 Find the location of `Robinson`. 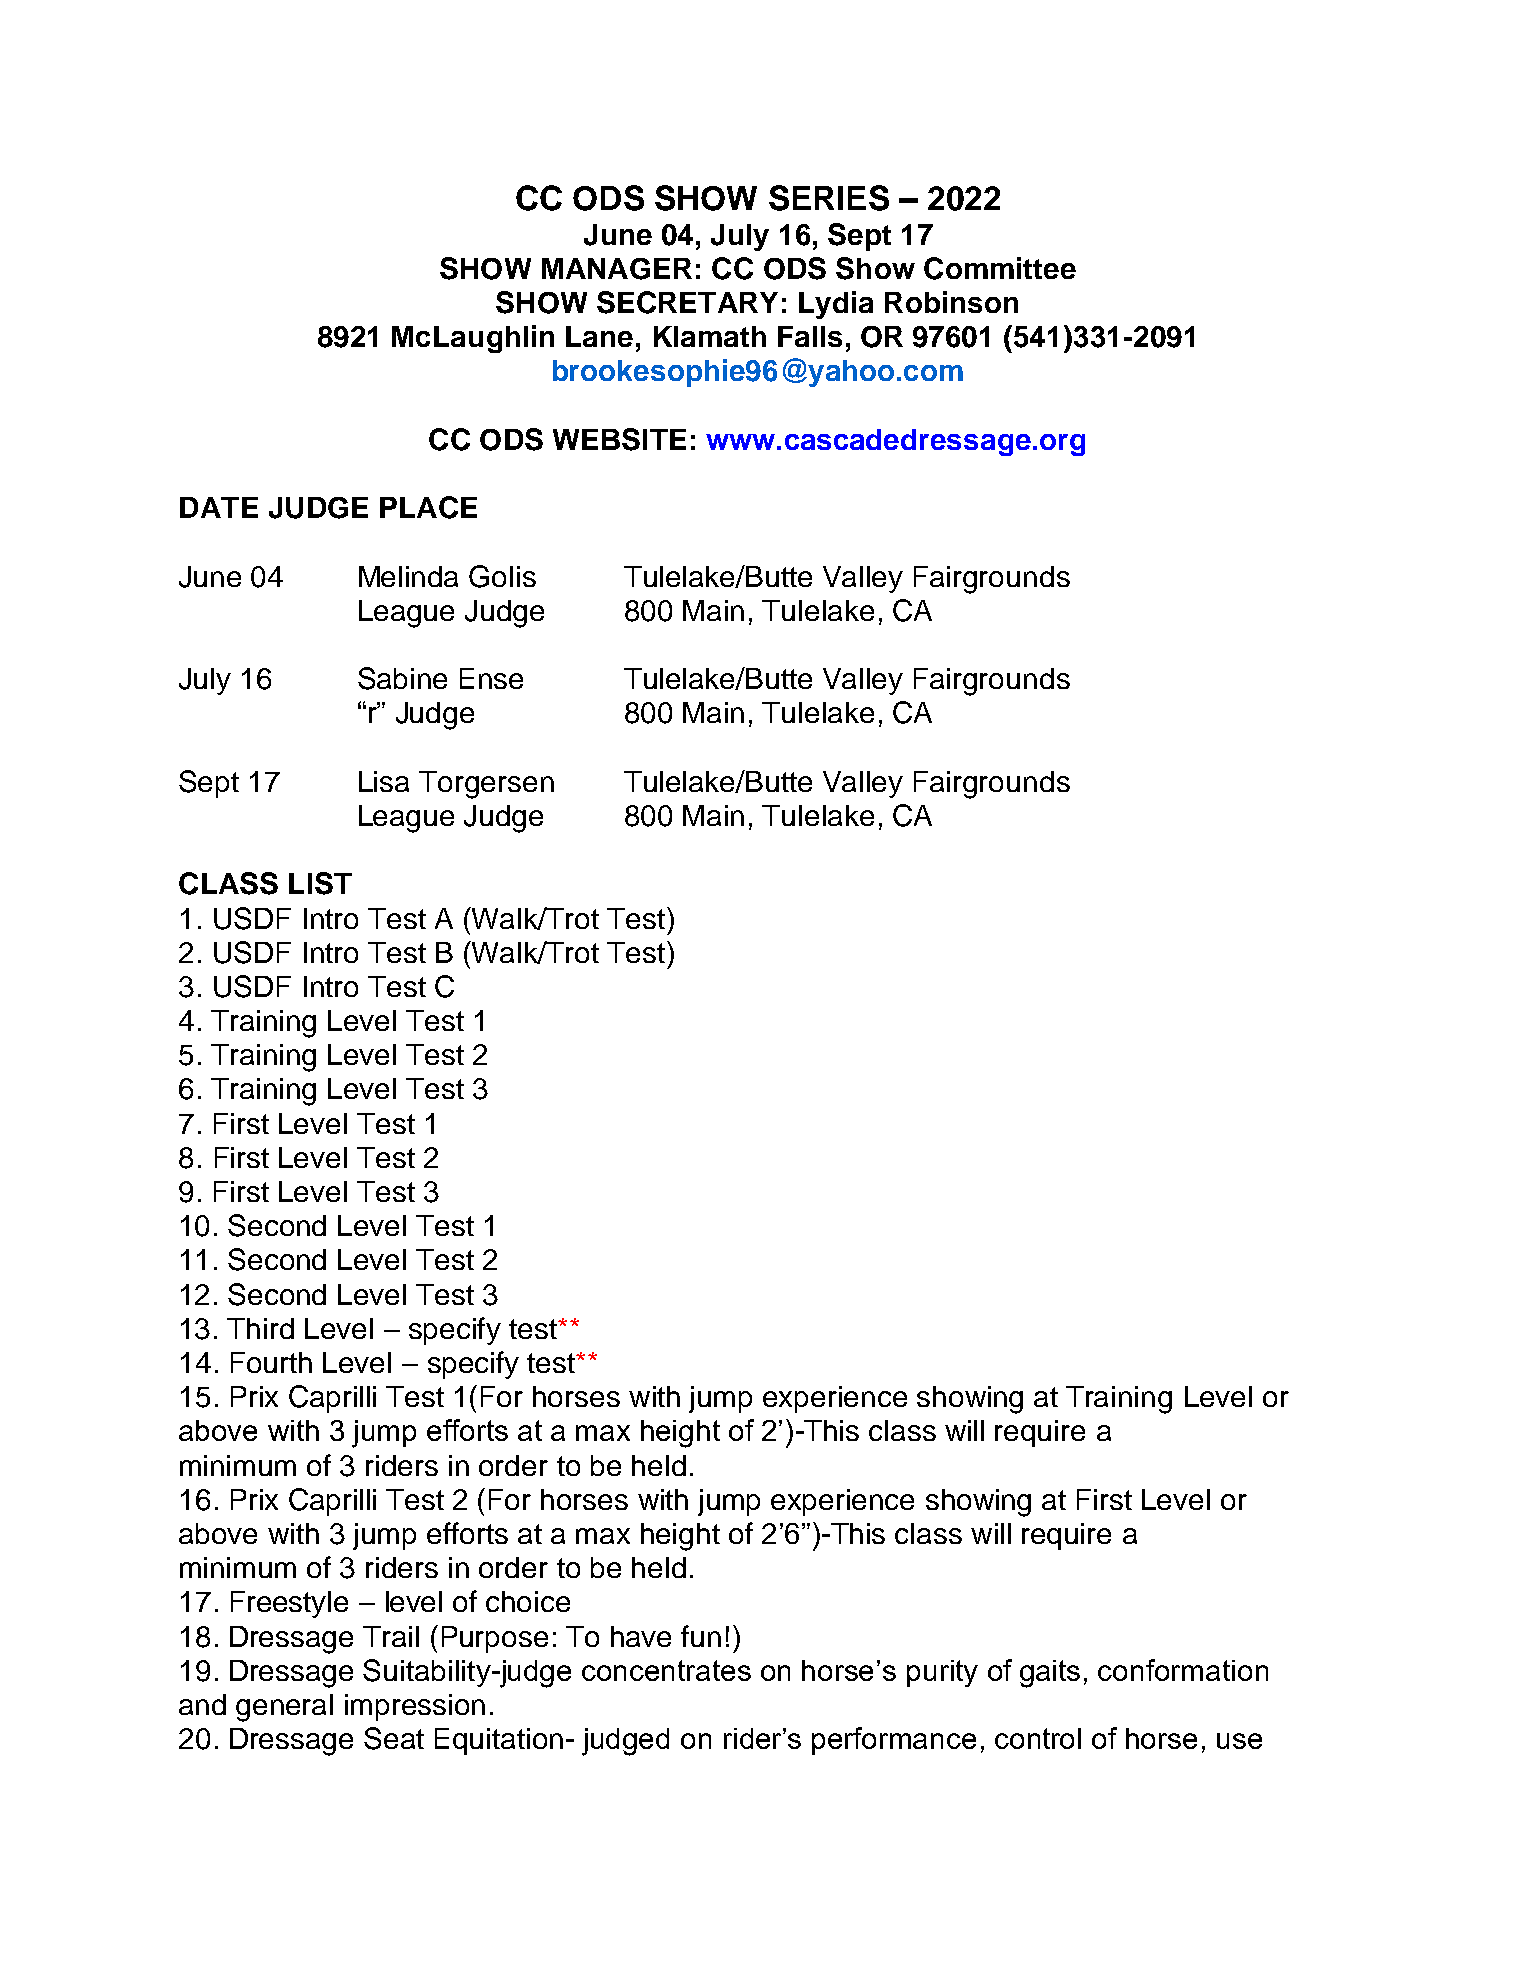

Robinson is located at coordinates (951, 302).
